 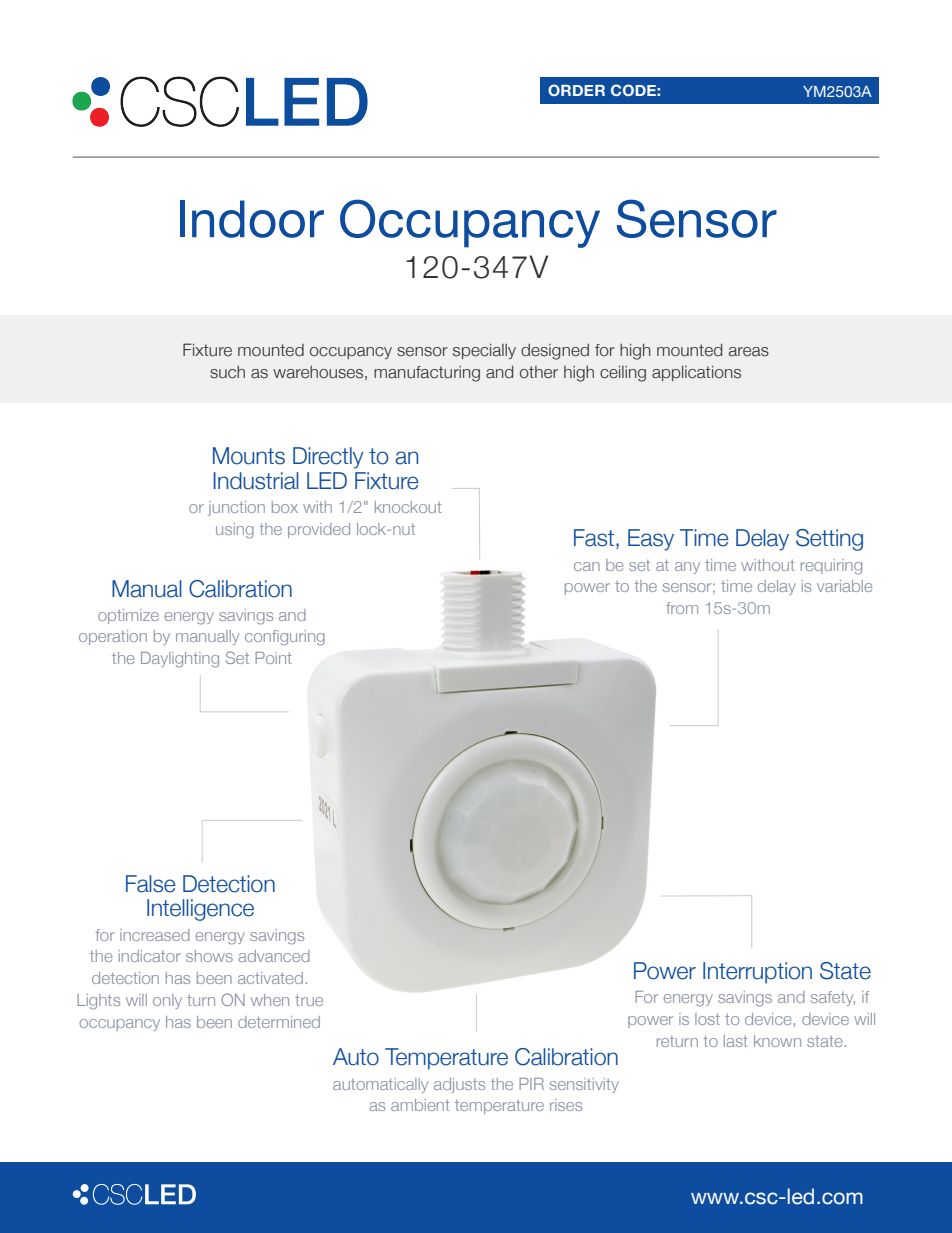 I want to click on ORDER, so click(x=576, y=90).
